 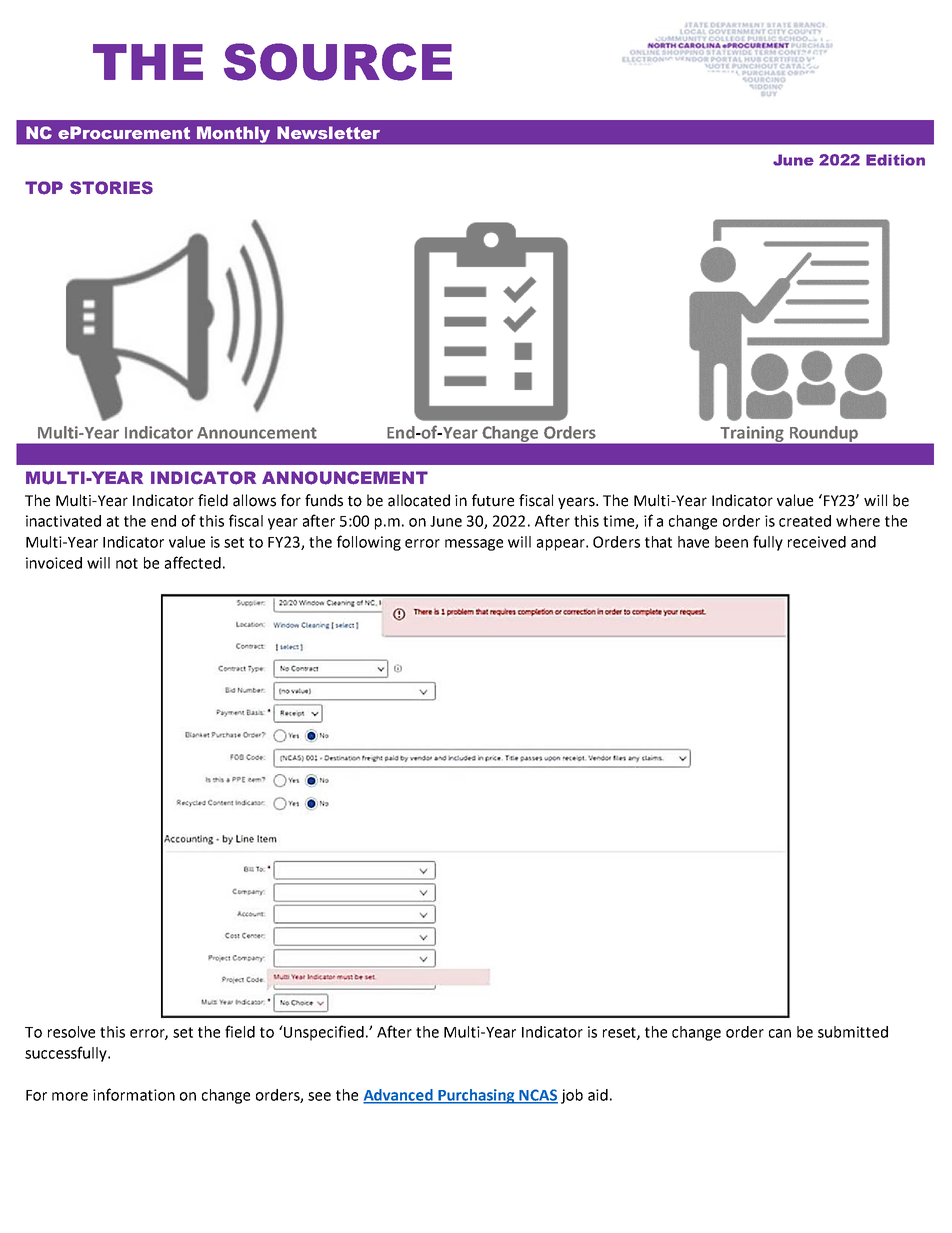 What do you see at coordinates (127, 563) in the image?
I see `not` at bounding box center [127, 563].
